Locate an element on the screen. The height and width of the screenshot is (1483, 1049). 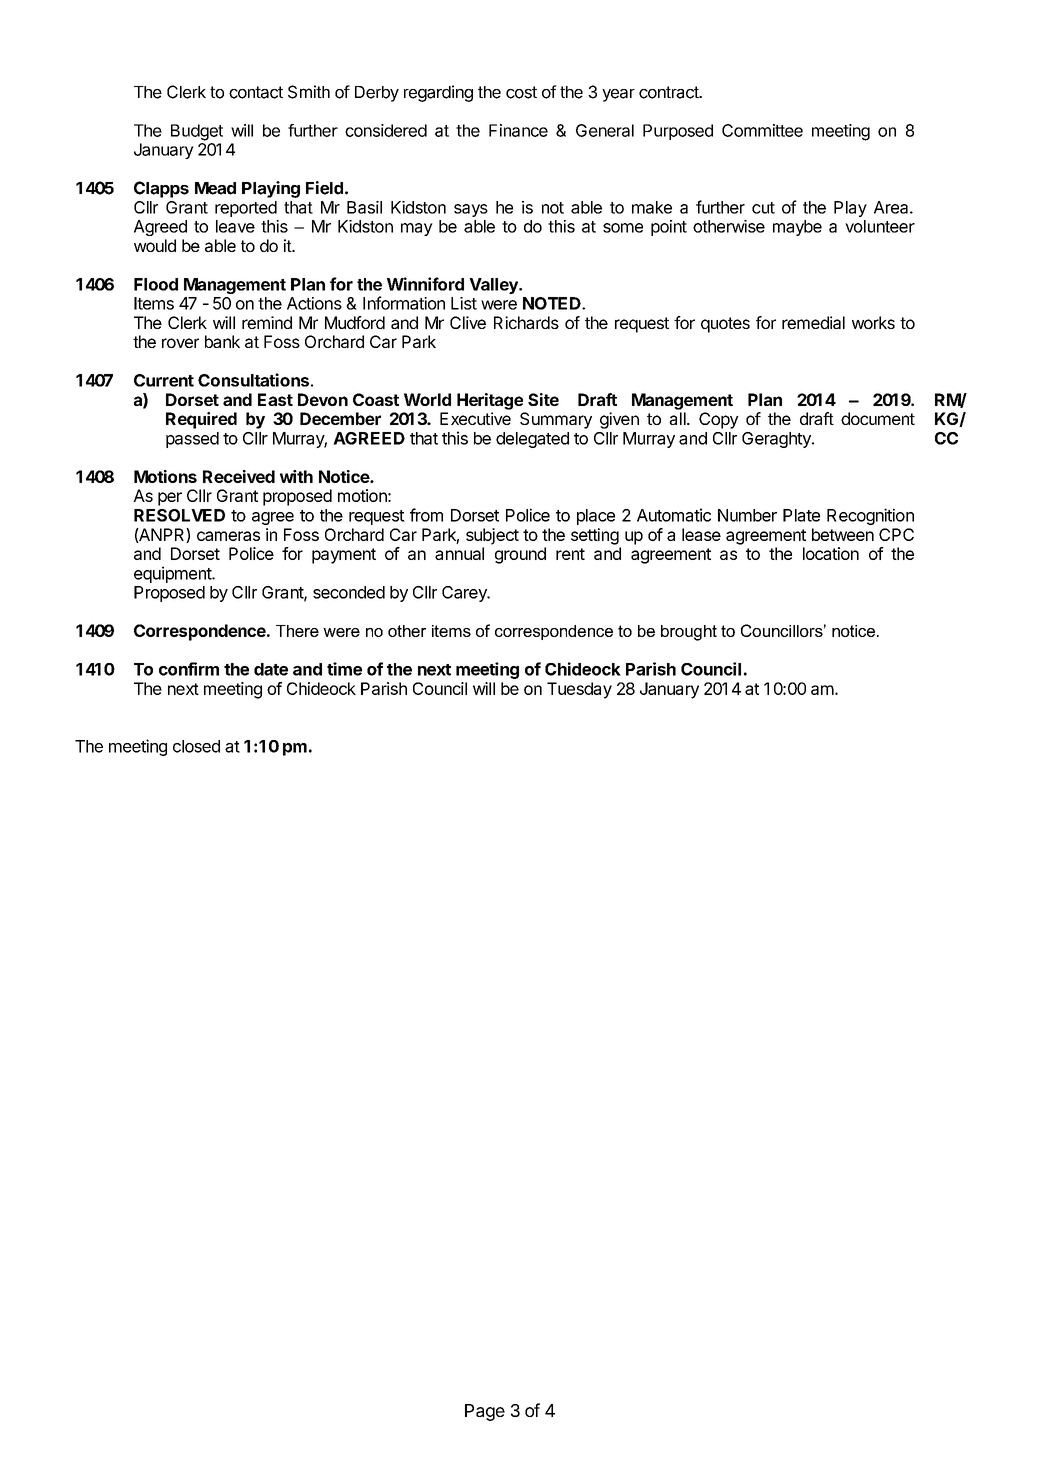
Page is located at coordinates (485, 1412).
